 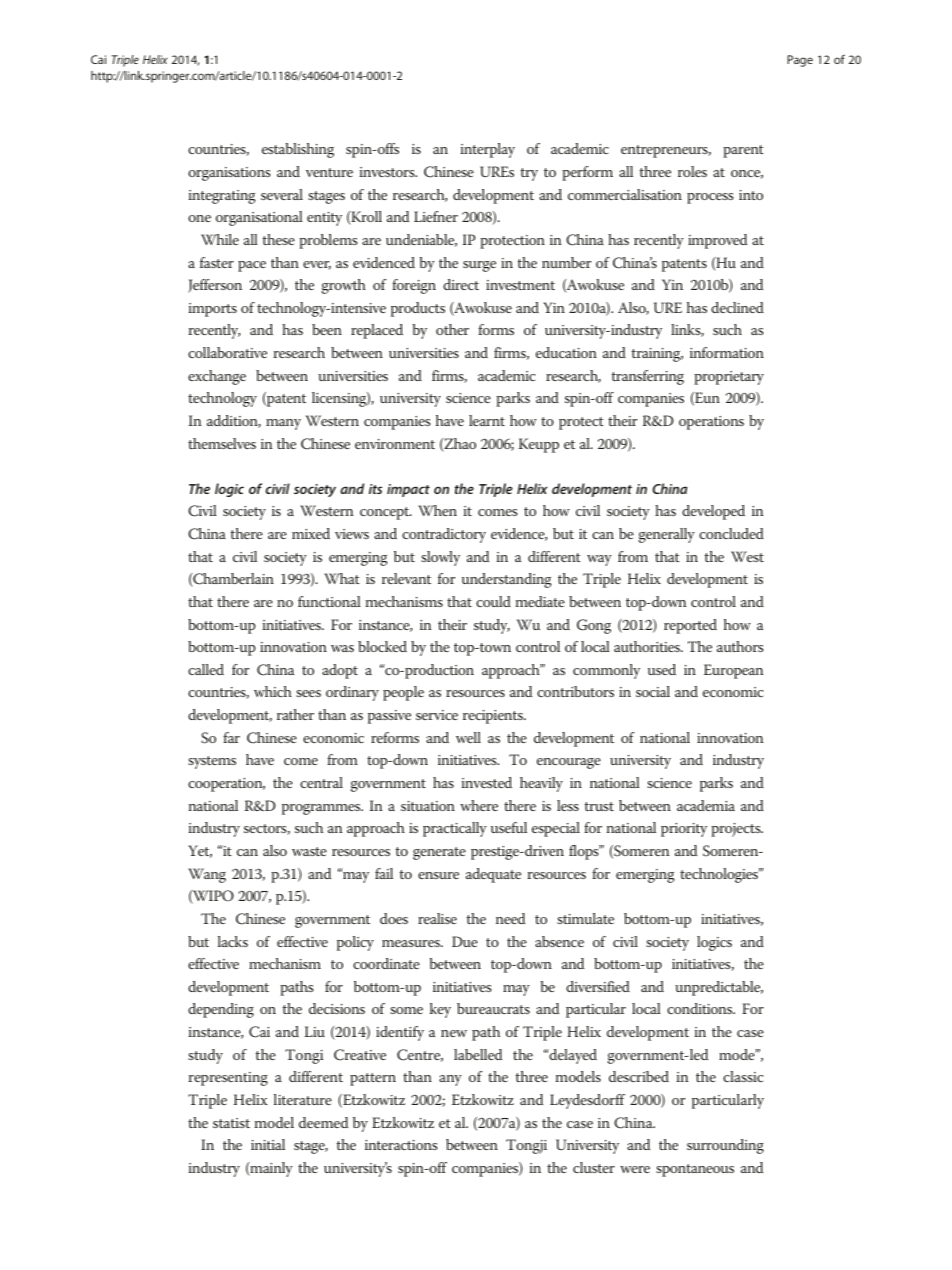 I want to click on invested, so click(x=486, y=782).
